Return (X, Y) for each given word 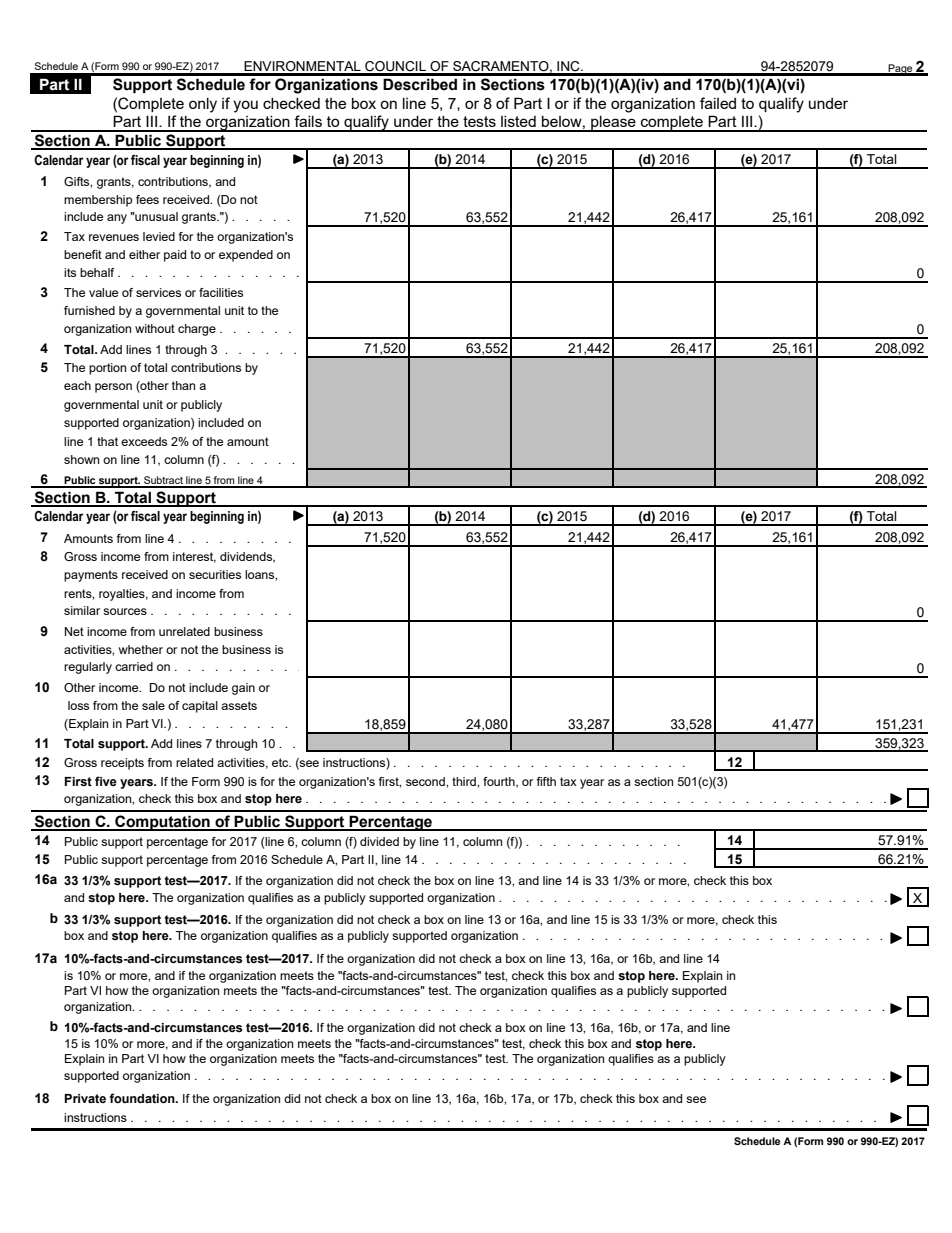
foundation (143, 1098)
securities (215, 574)
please (613, 124)
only (203, 105)
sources (125, 611)
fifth (546, 781)
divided (379, 841)
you (245, 106)
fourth (500, 782)
